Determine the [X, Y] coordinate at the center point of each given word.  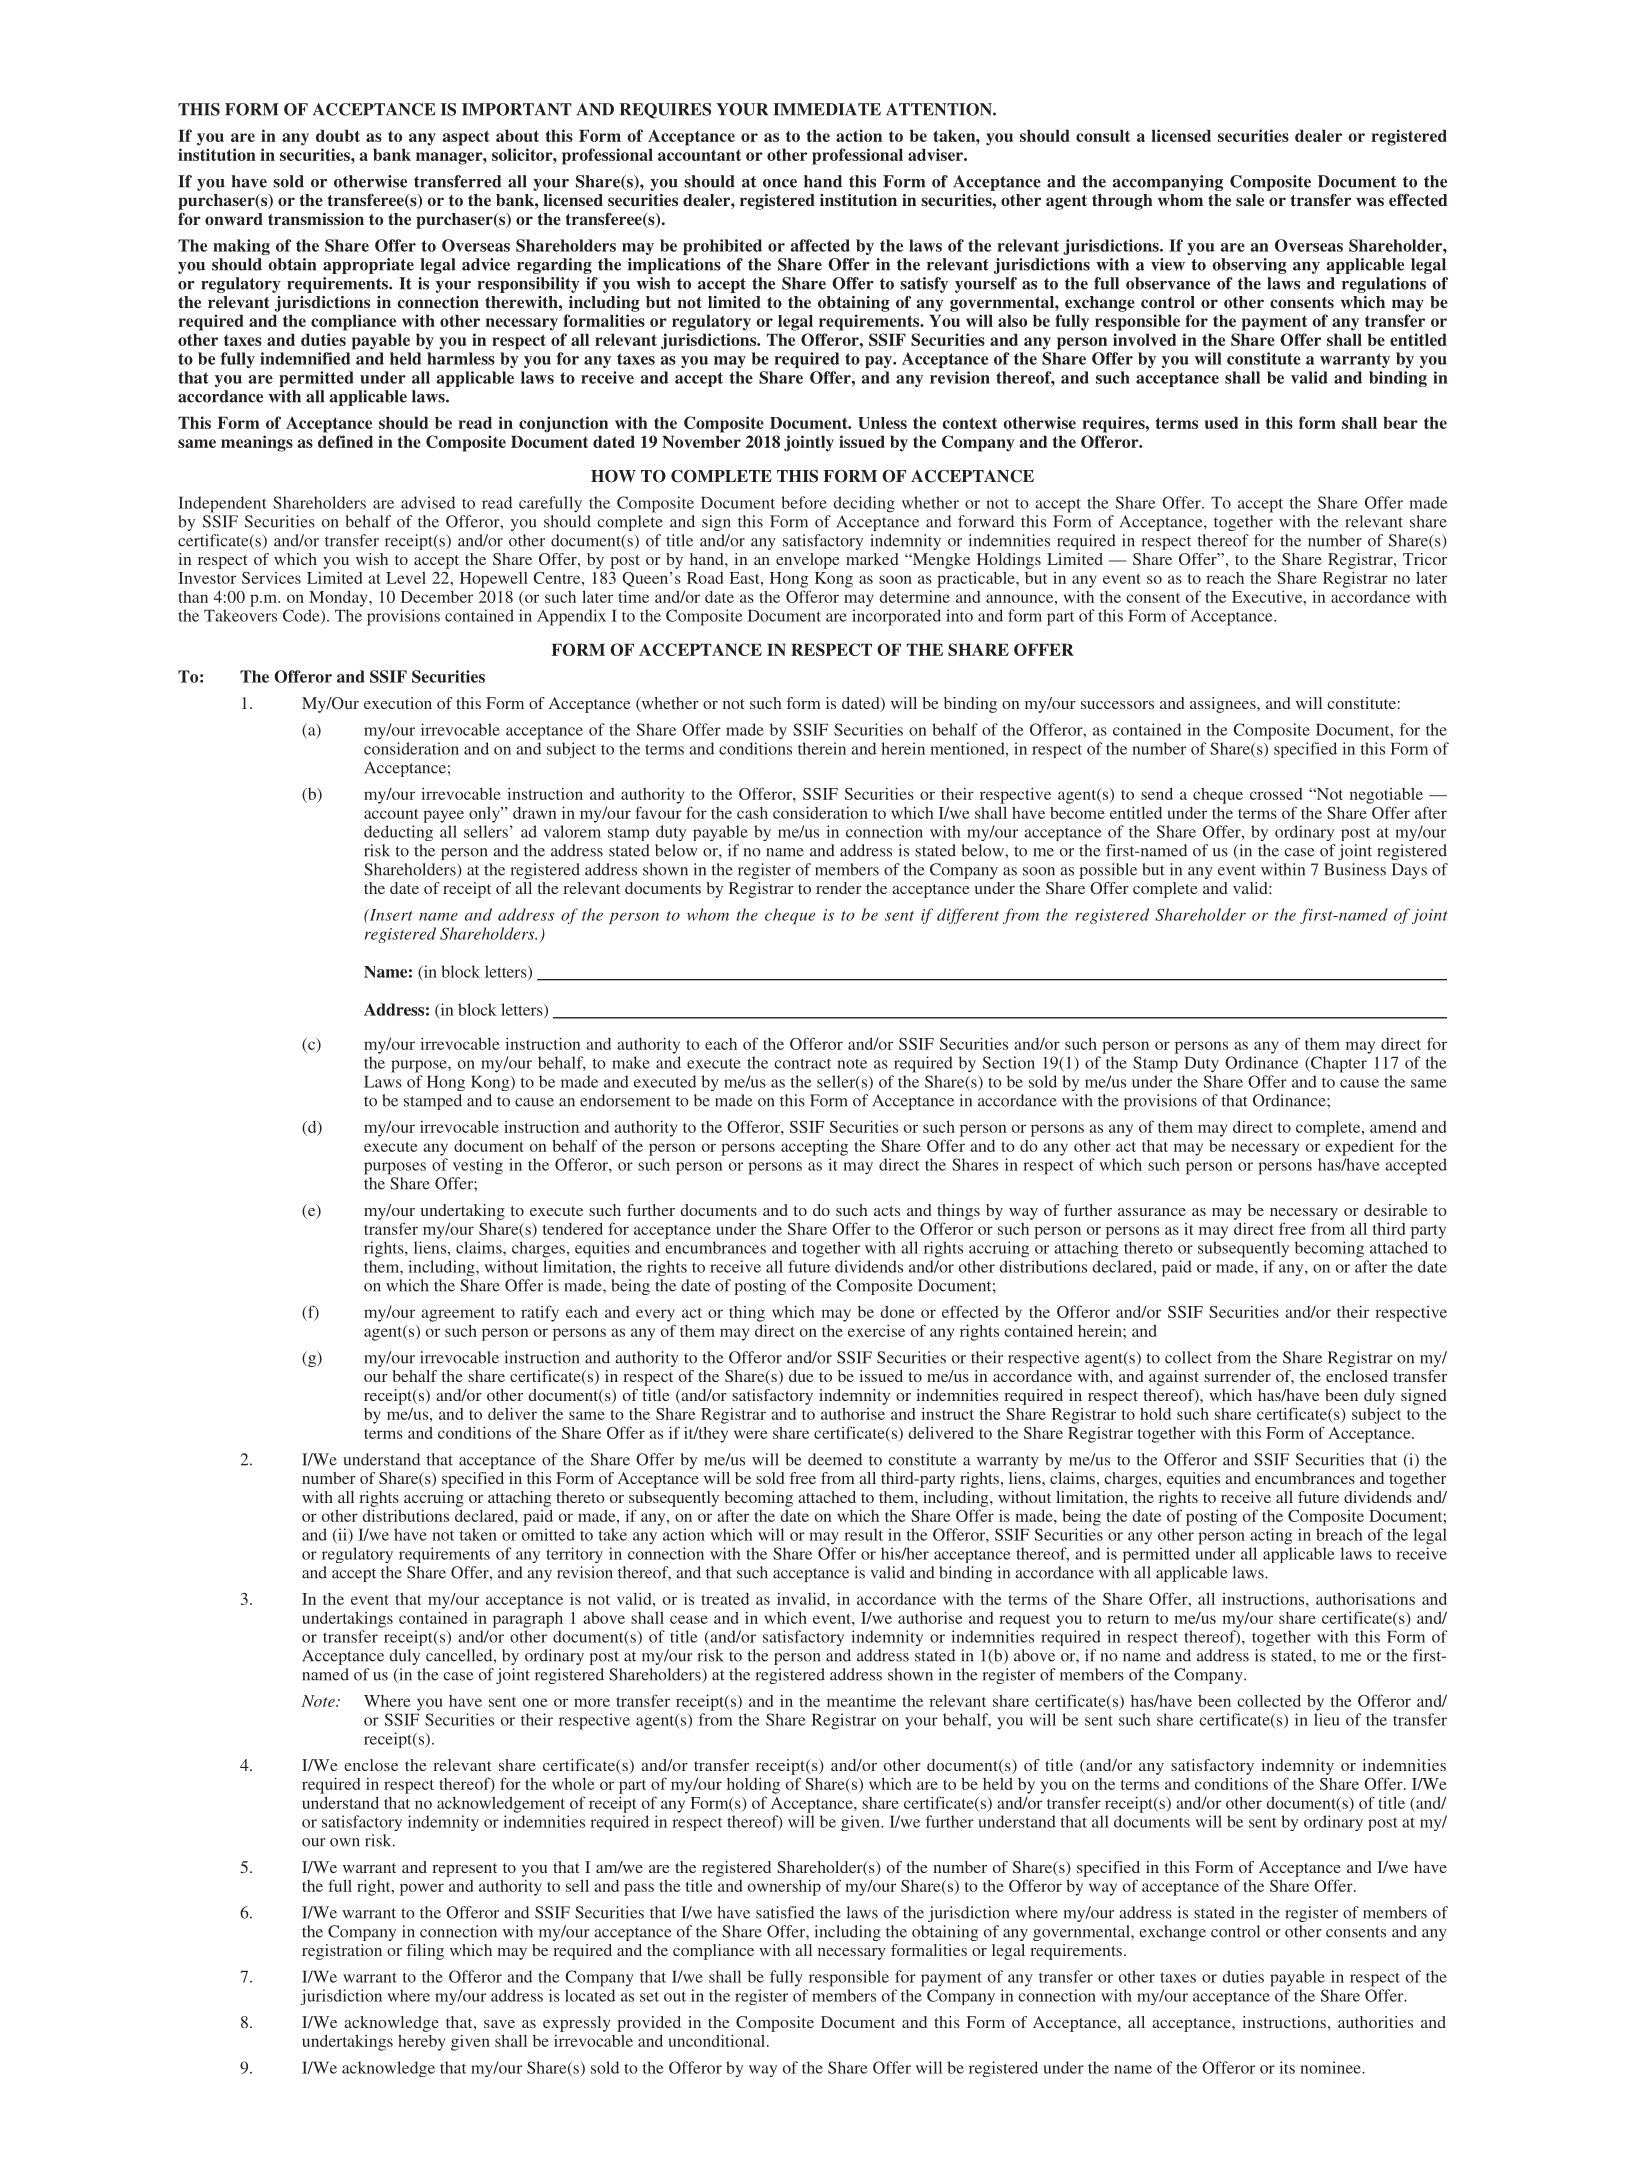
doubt [338, 135]
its [1287, 2067]
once [780, 183]
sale [1250, 200]
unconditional [718, 2040]
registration [342, 1952]
